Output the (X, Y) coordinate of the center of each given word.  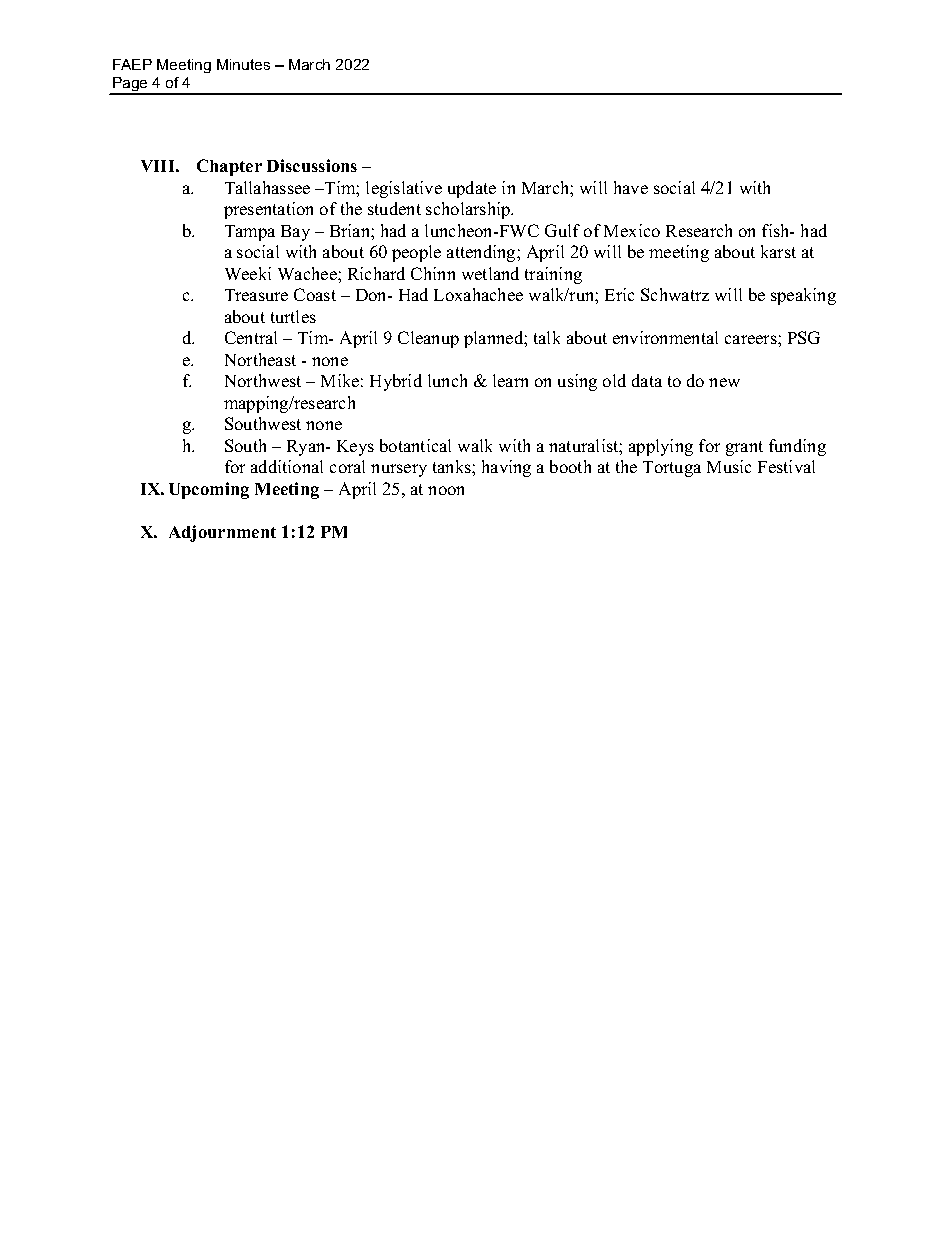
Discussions (312, 165)
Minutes (243, 64)
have (631, 187)
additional (287, 466)
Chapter (229, 167)
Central (251, 337)
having (506, 468)
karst (778, 251)
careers (752, 339)
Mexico (632, 230)
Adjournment (222, 533)
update (472, 189)
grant (744, 448)
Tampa (250, 233)
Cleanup (428, 339)
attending (482, 253)
